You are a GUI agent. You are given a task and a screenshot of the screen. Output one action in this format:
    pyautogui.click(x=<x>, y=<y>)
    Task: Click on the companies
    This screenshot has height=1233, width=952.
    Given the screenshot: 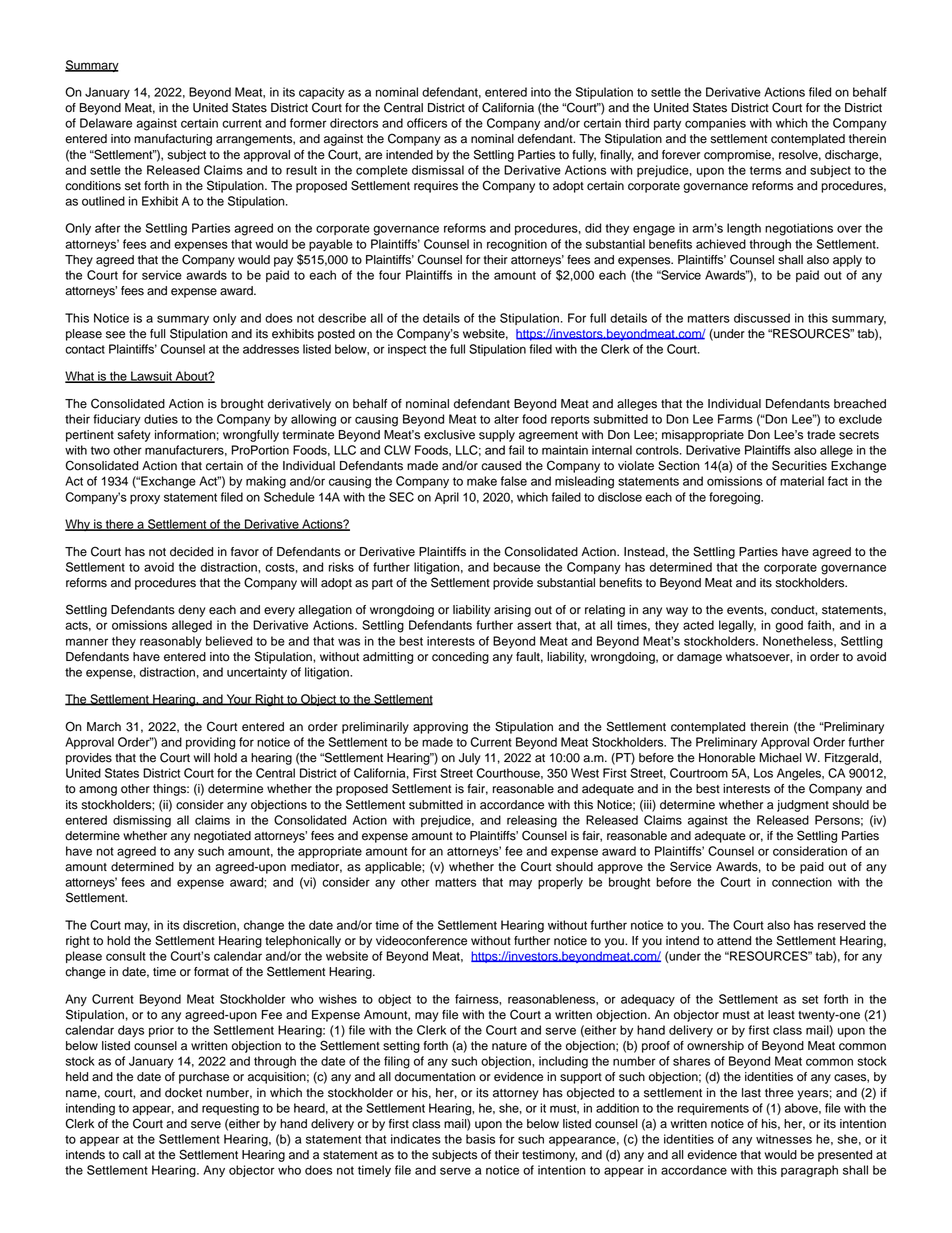 What is the action you would take?
    pyautogui.click(x=715, y=124)
